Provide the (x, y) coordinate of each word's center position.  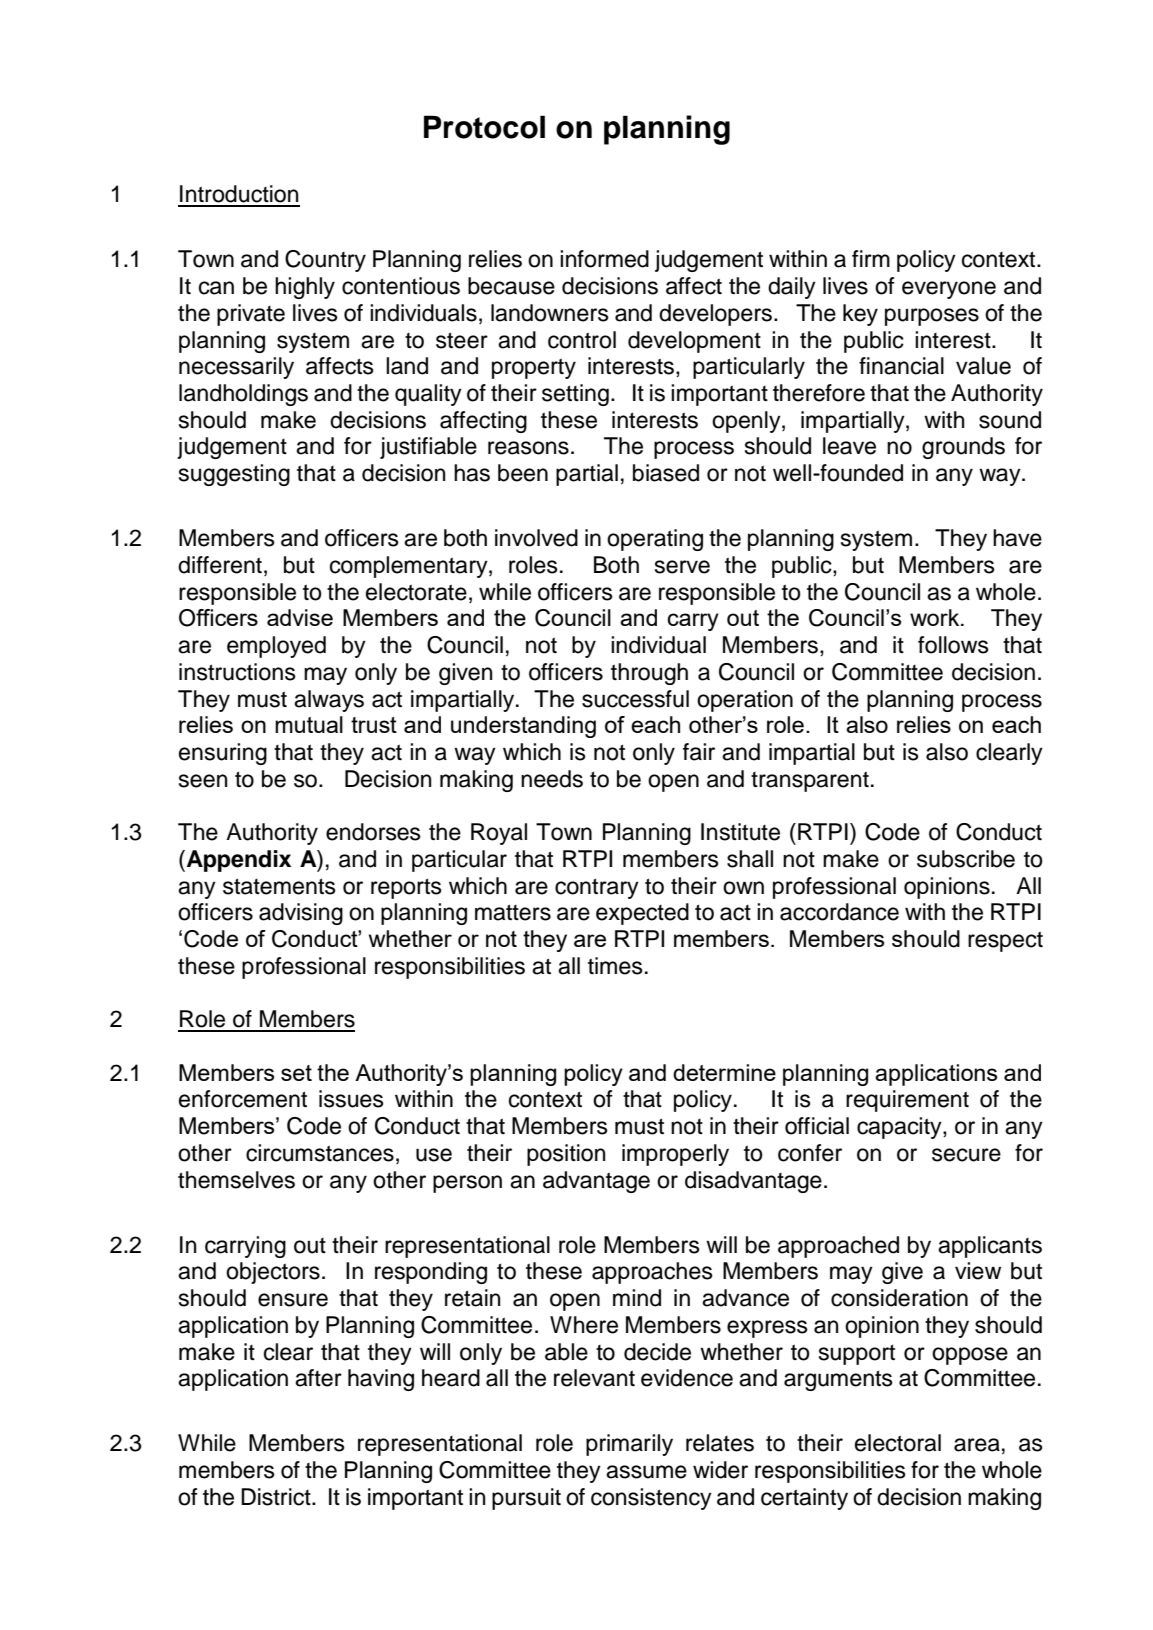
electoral (898, 1443)
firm (871, 258)
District (277, 1497)
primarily (629, 1445)
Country (325, 261)
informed (604, 259)
